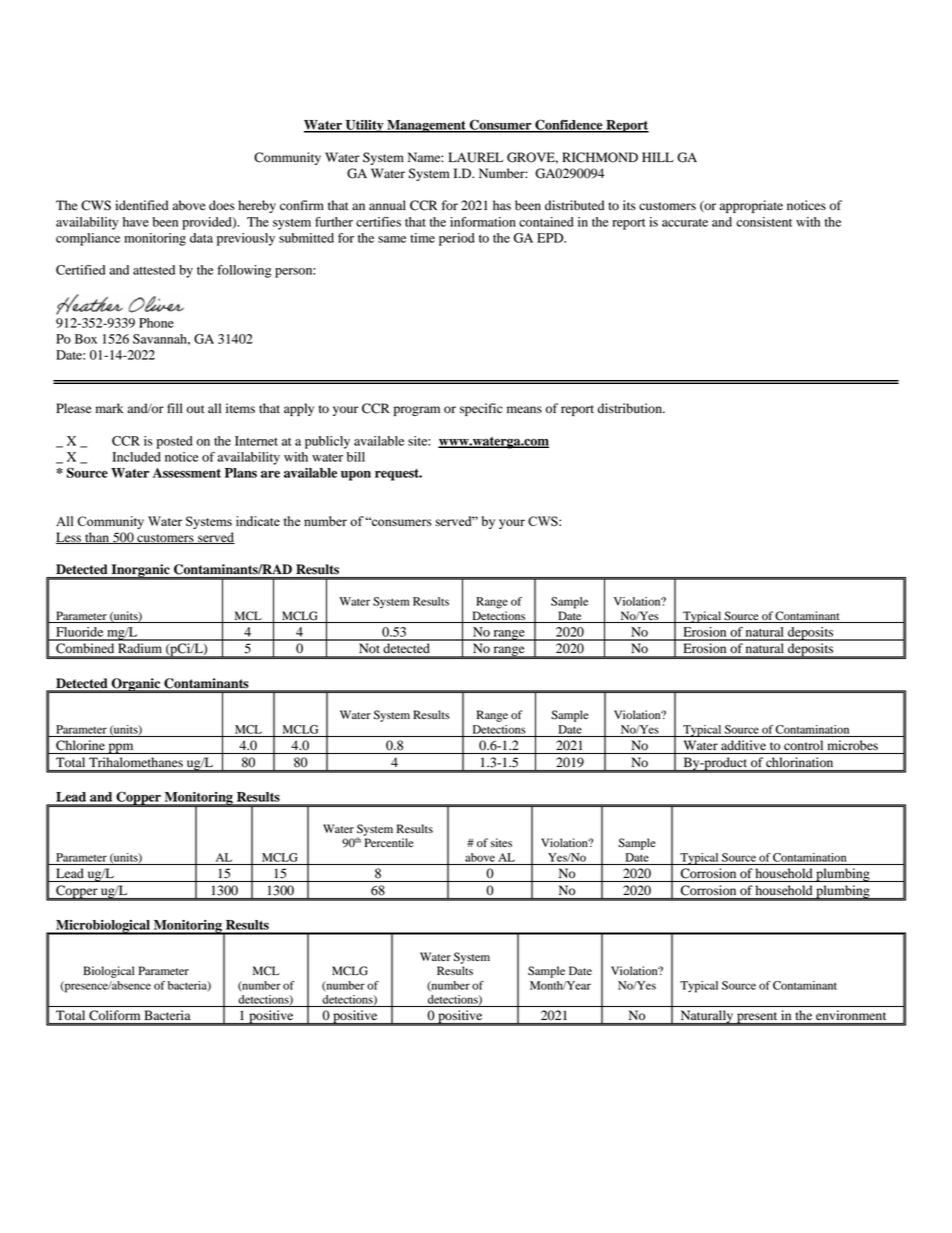  What do you see at coordinates (187, 473) in the document?
I see `Assessment` at bounding box center [187, 473].
